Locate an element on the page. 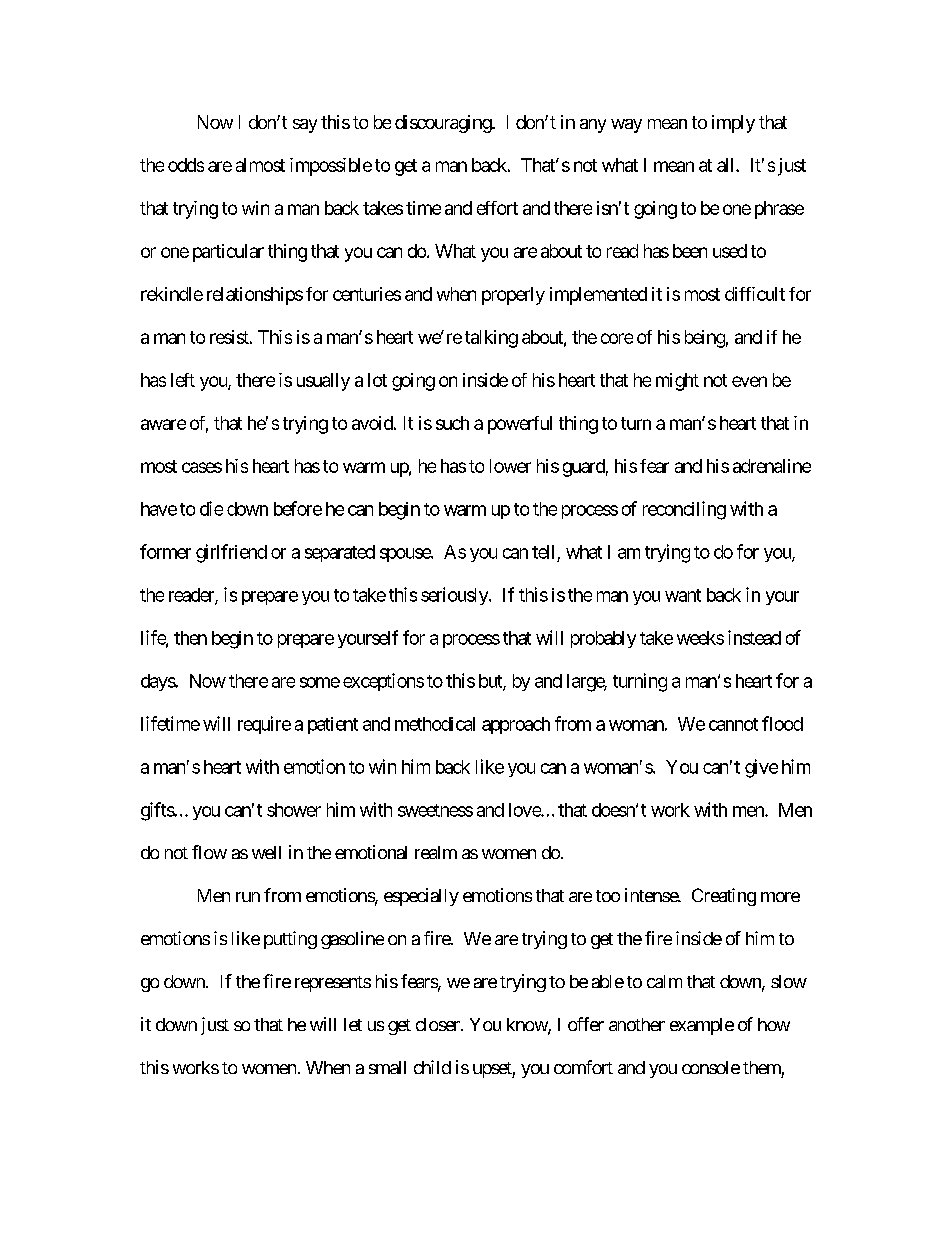 This document has height=1233, width=952. imply is located at coordinates (733, 124).
